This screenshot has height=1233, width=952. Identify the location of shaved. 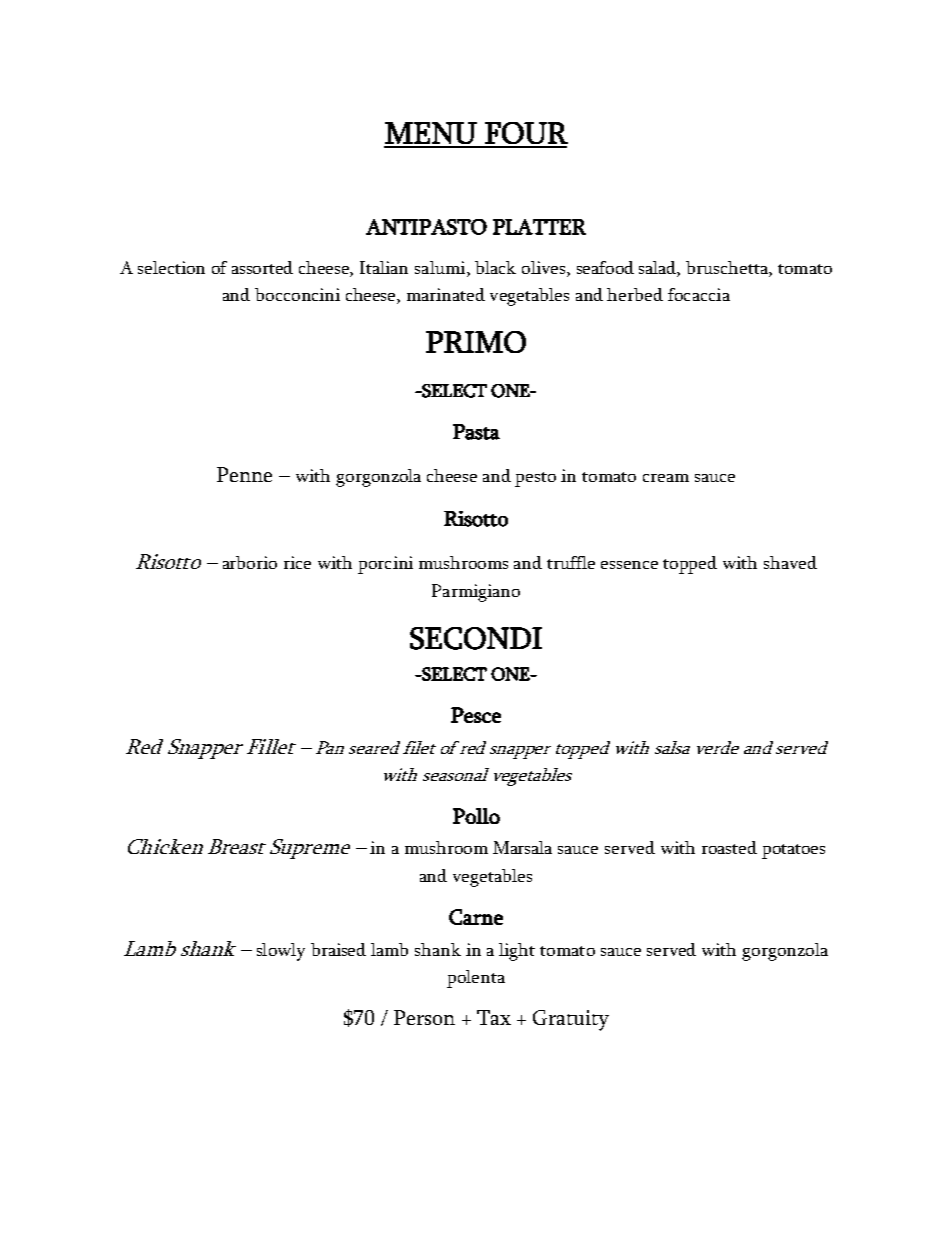
(790, 562).
